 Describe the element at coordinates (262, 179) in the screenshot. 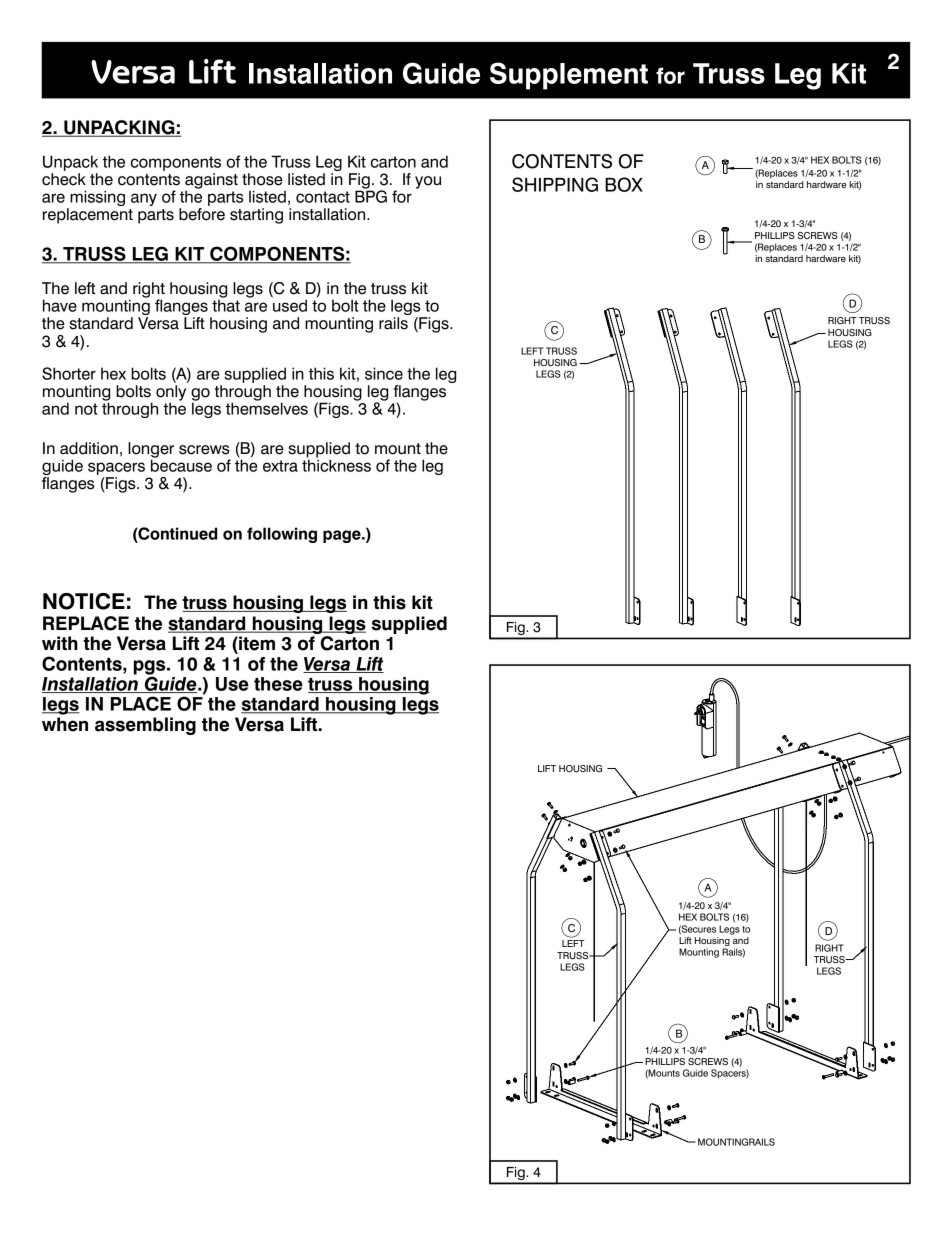

I see `those` at that location.
